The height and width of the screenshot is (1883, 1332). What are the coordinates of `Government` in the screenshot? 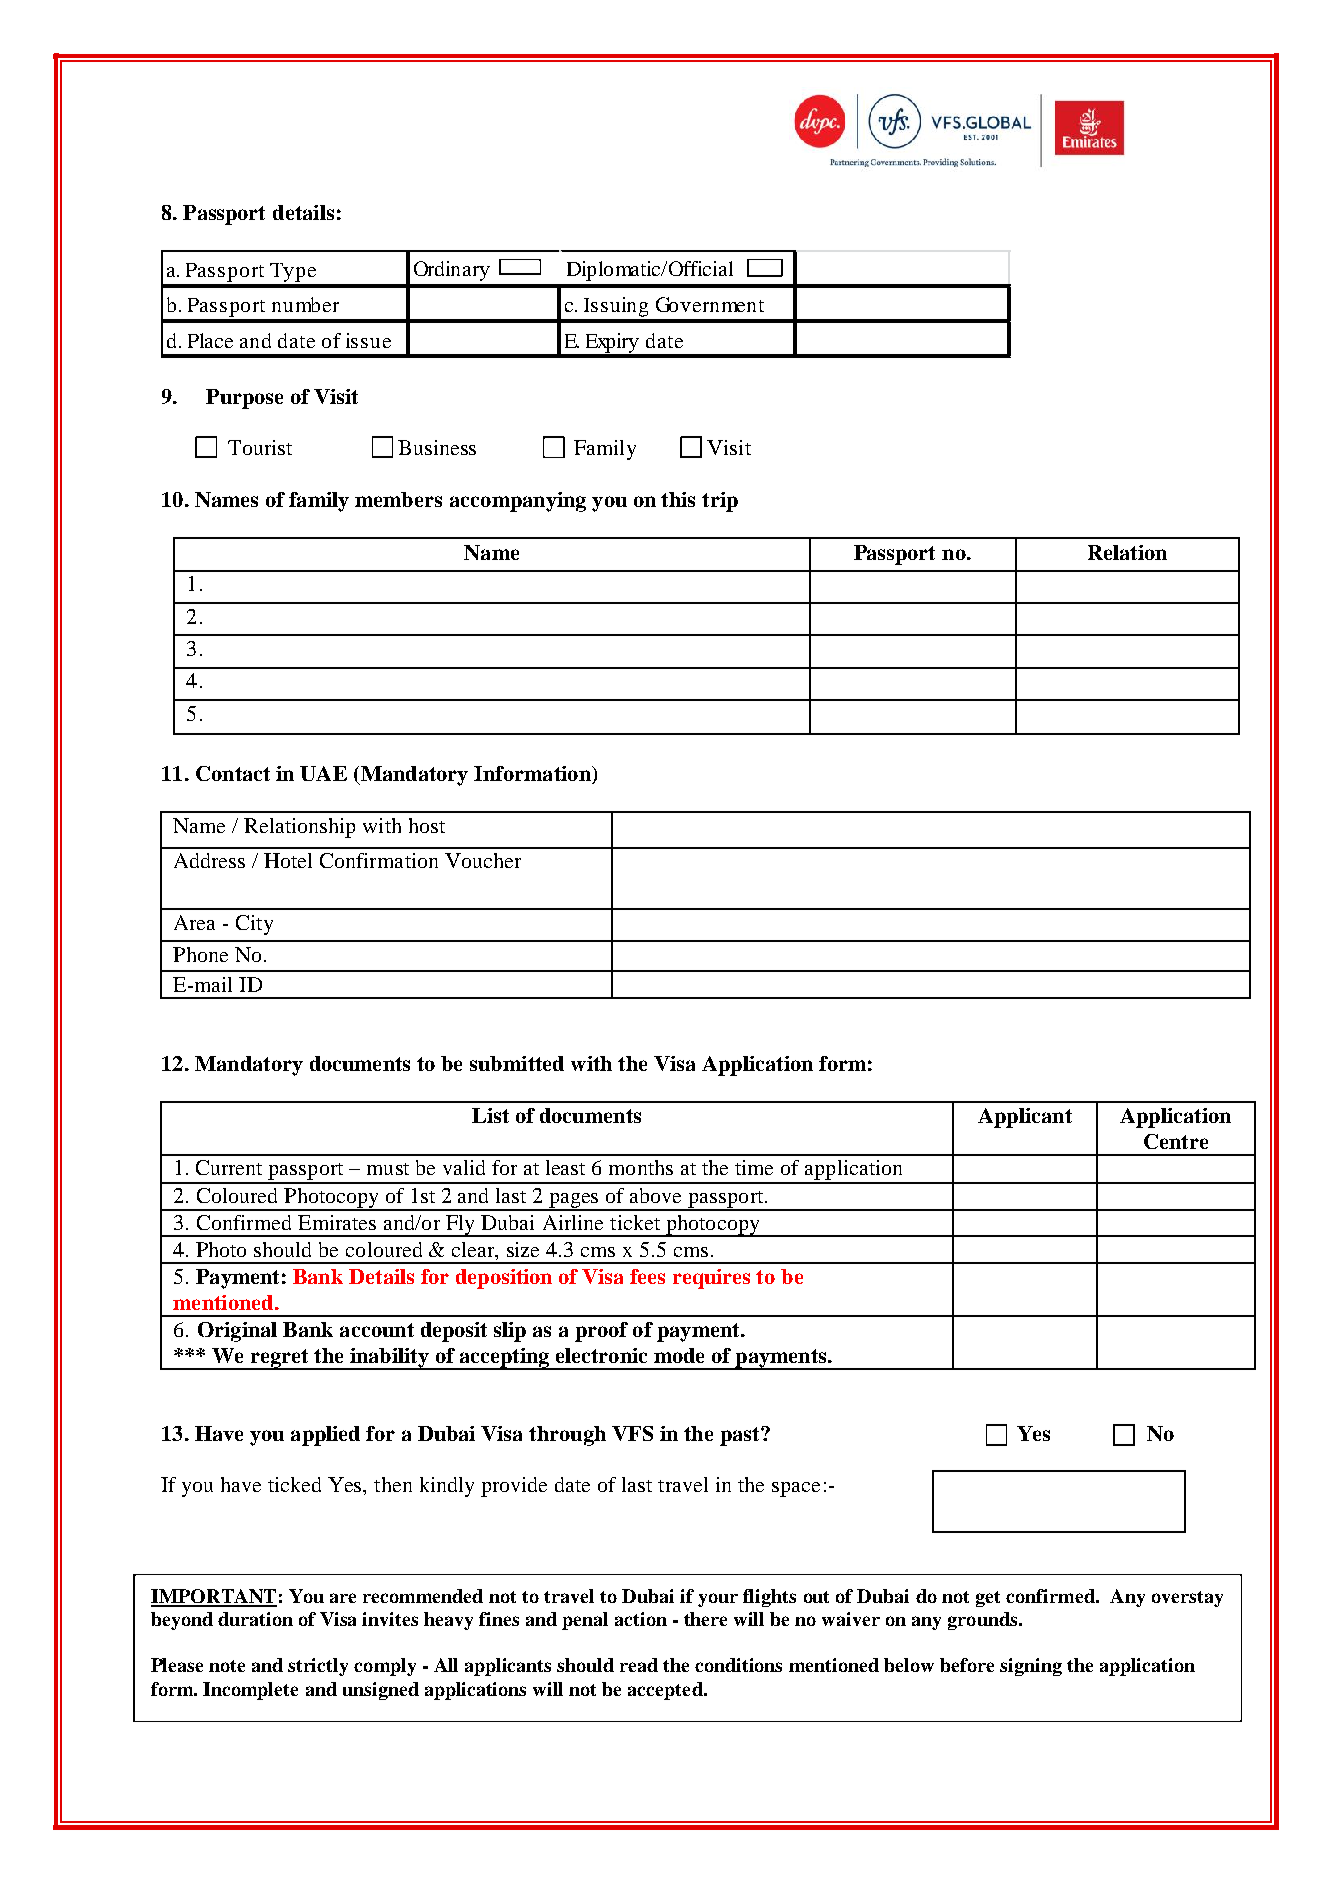 It's located at (710, 304).
